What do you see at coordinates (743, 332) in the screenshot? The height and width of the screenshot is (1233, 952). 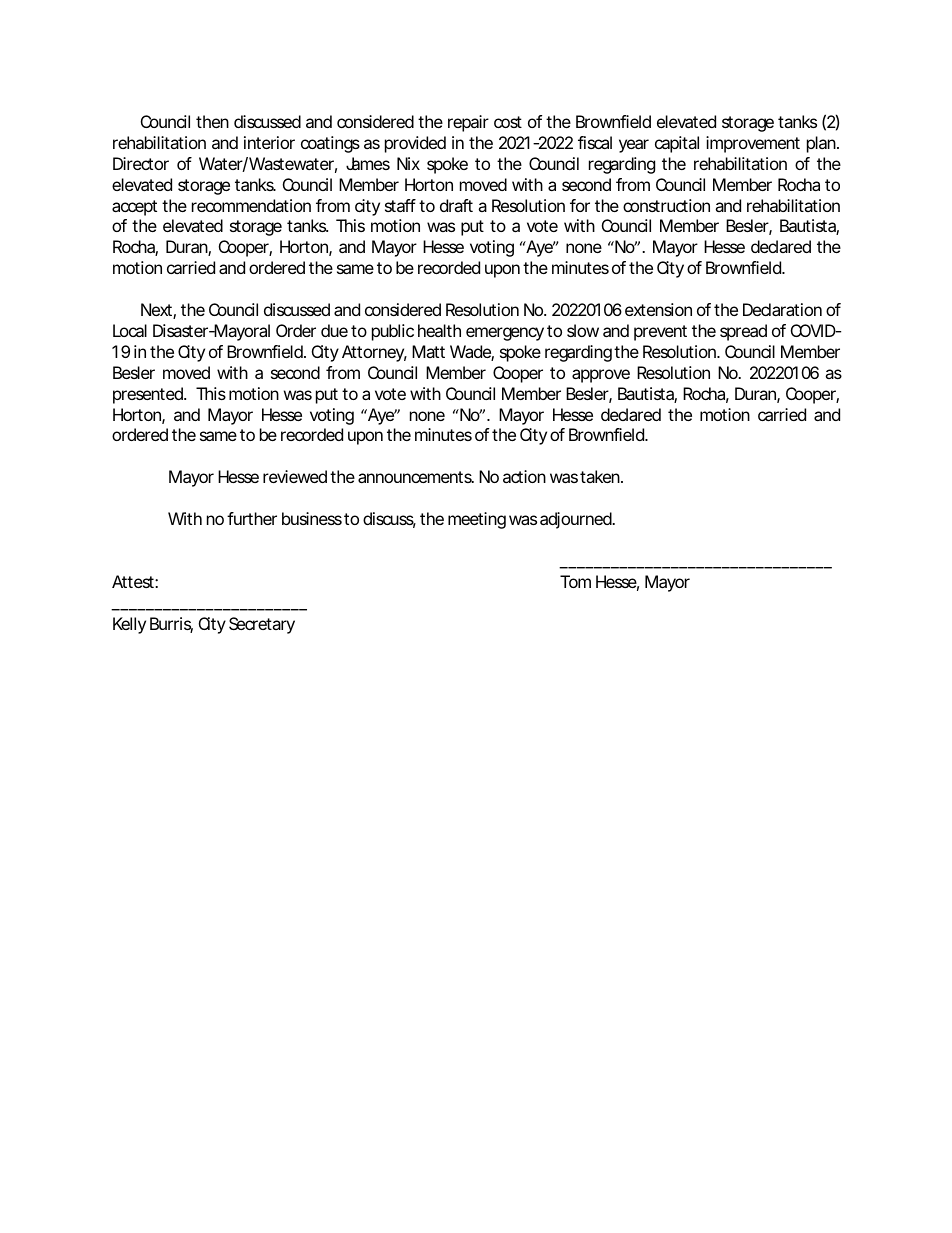 I see `spread` at bounding box center [743, 332].
